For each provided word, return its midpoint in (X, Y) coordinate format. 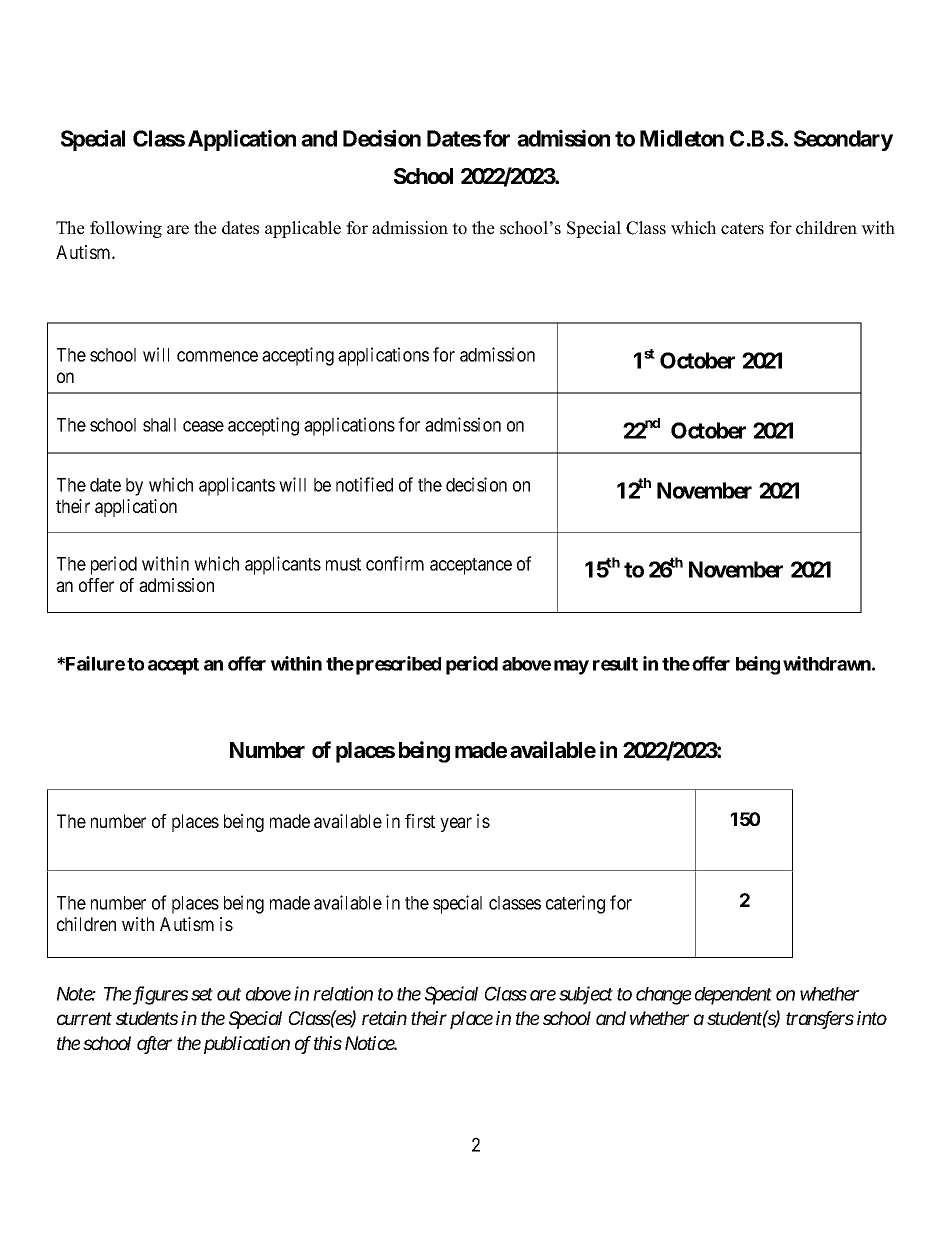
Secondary (843, 140)
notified (364, 484)
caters (742, 229)
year (456, 824)
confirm (395, 563)
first (420, 821)
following (126, 229)
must (343, 564)
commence (217, 356)
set (202, 994)
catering (575, 904)
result (615, 664)
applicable (303, 229)
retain (384, 1018)
